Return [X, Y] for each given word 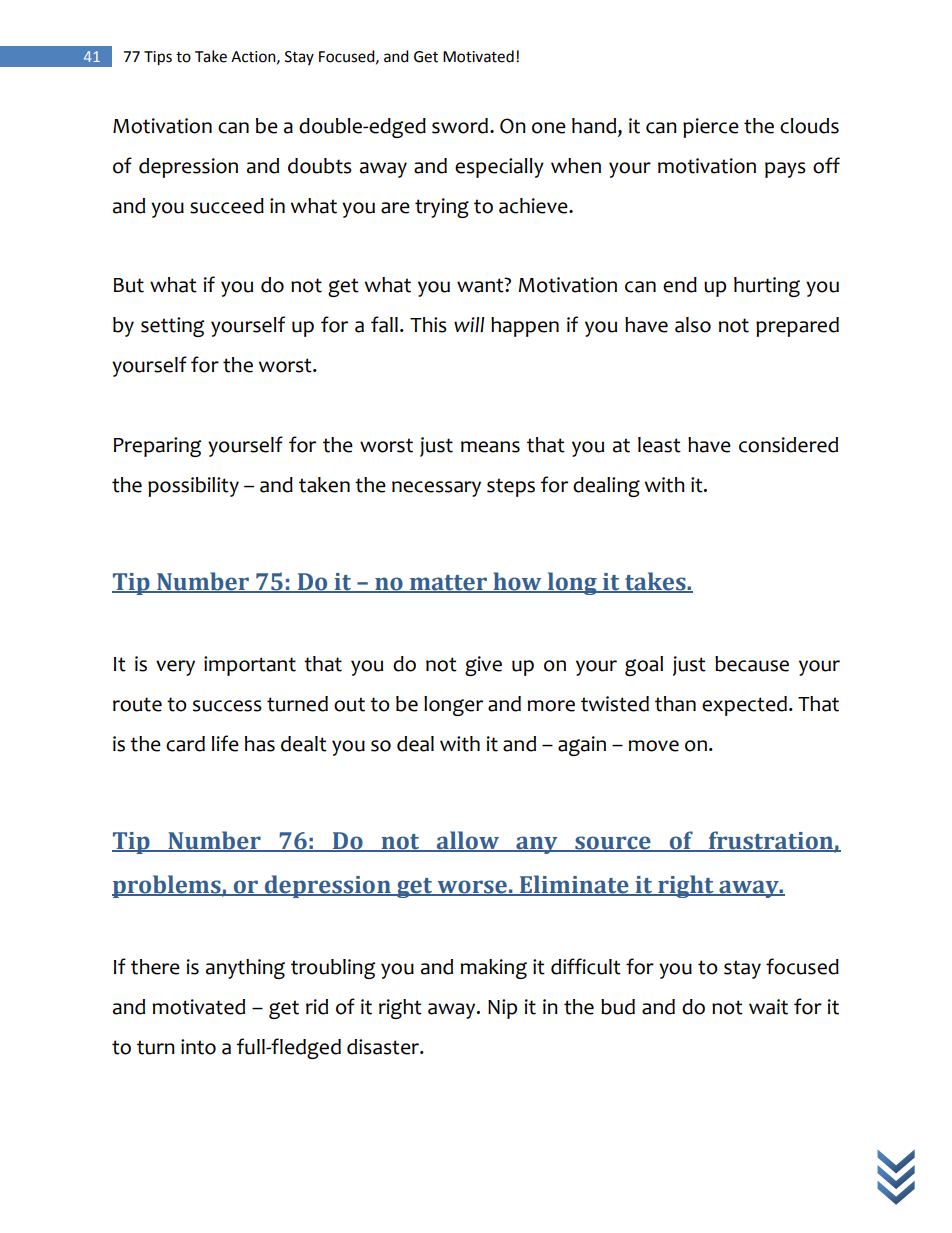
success [227, 706]
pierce [711, 128]
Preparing [157, 447]
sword [460, 126]
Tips [158, 58]
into [198, 1047]
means [490, 447]
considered [788, 445]
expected [744, 706]
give [483, 666]
